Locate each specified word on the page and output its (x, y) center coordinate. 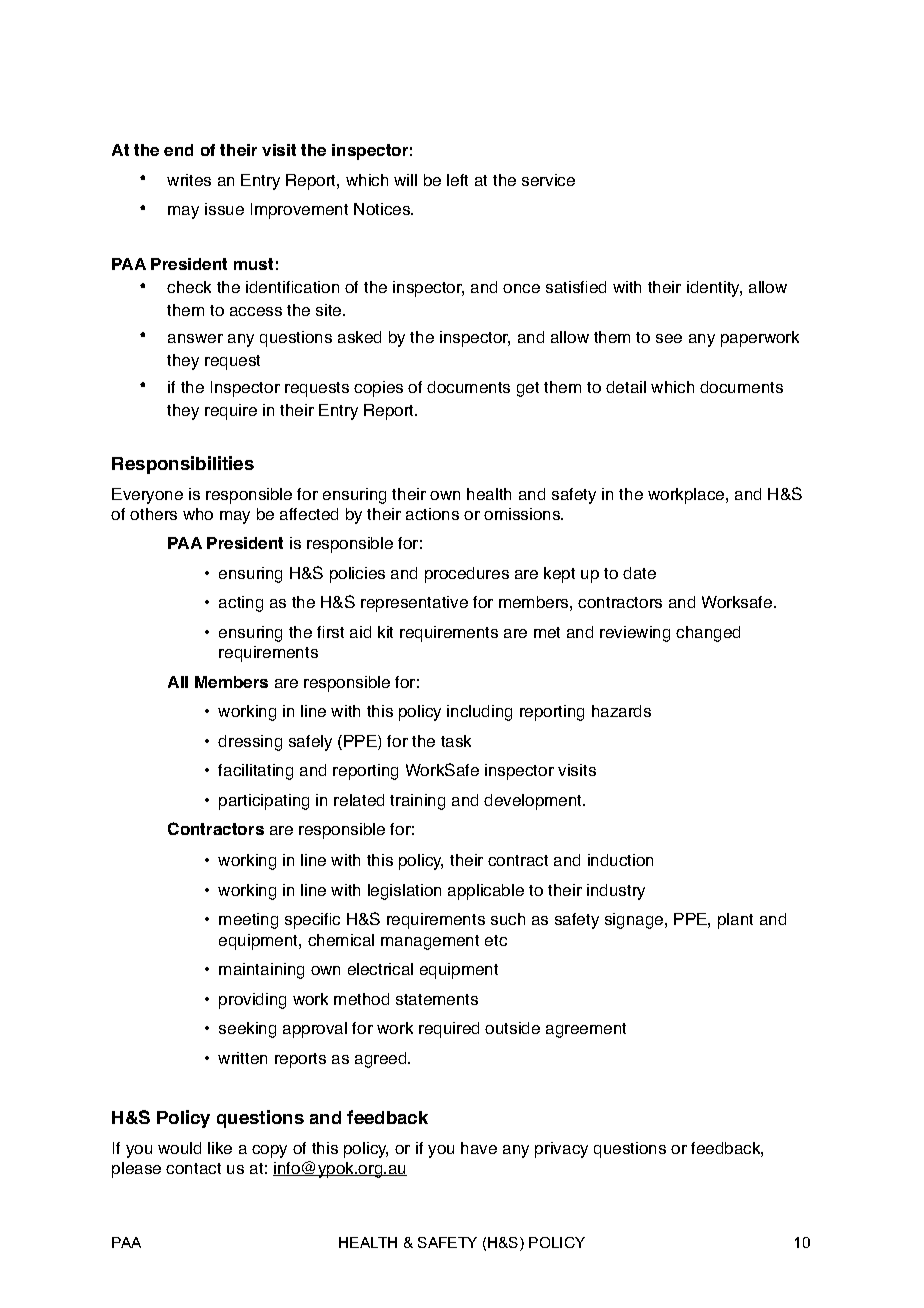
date (639, 573)
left (457, 180)
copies (378, 389)
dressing (250, 743)
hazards (621, 711)
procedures (467, 575)
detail (626, 387)
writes (189, 180)
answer (195, 338)
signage (635, 921)
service (548, 180)
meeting (248, 921)
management (430, 942)
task (456, 741)
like (220, 1148)
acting (241, 604)
